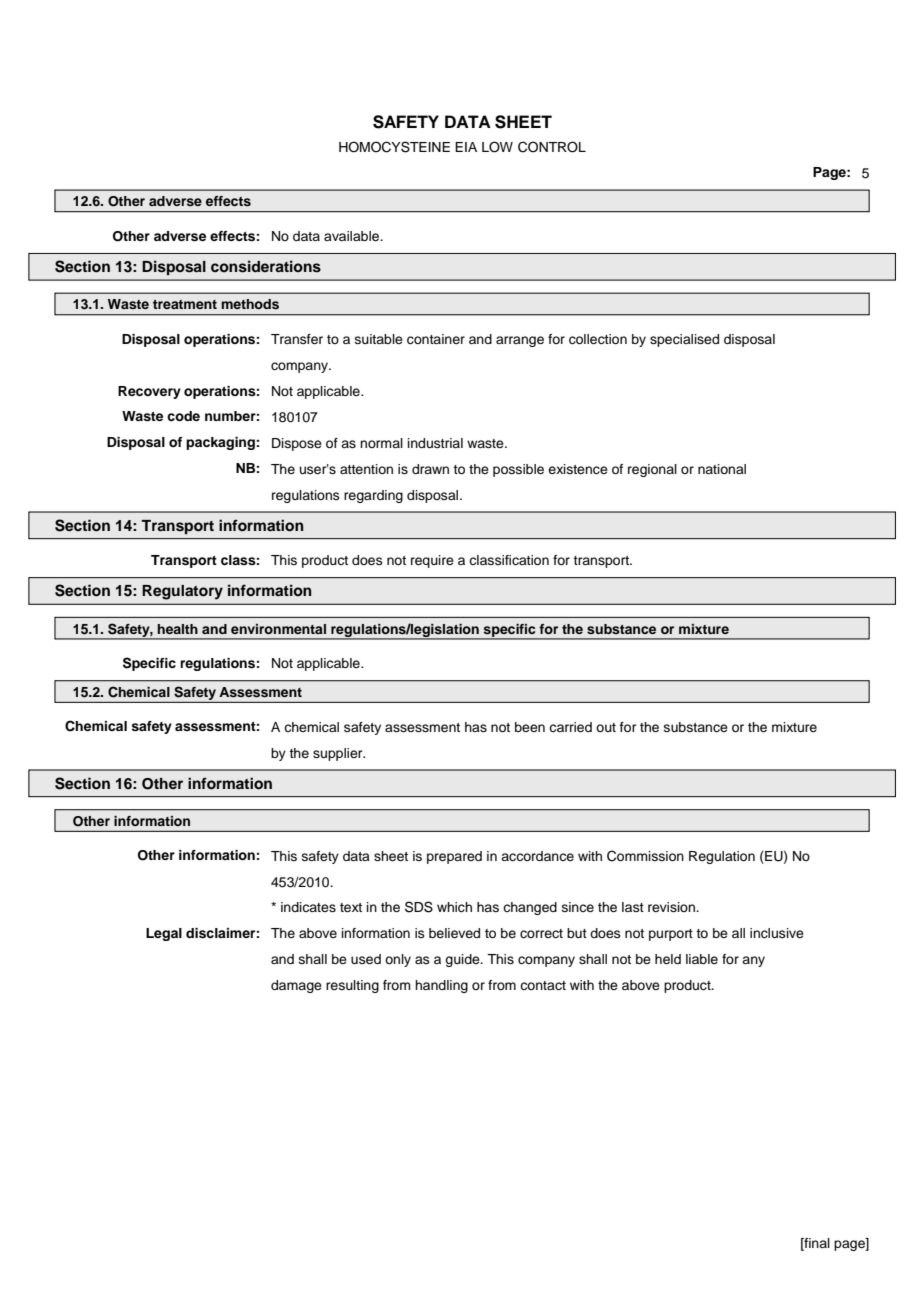 This screenshot has height=1308, width=924. What do you see at coordinates (466, 147) in the screenshot?
I see `EIA` at bounding box center [466, 147].
